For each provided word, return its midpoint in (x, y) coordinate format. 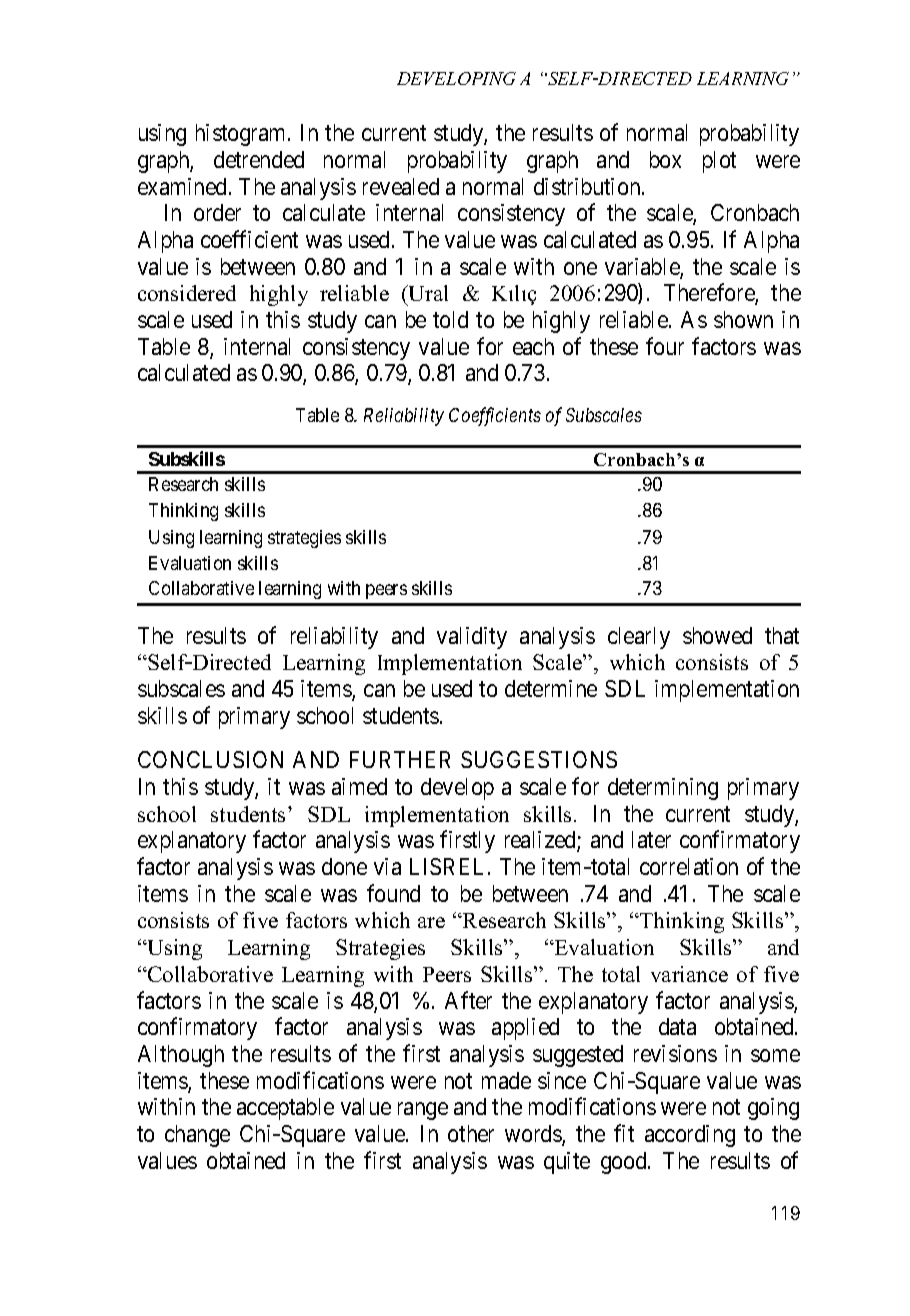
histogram (242, 135)
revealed (401, 186)
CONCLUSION (210, 759)
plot (719, 162)
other (471, 1133)
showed (717, 635)
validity (472, 638)
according (690, 1136)
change (197, 1136)
